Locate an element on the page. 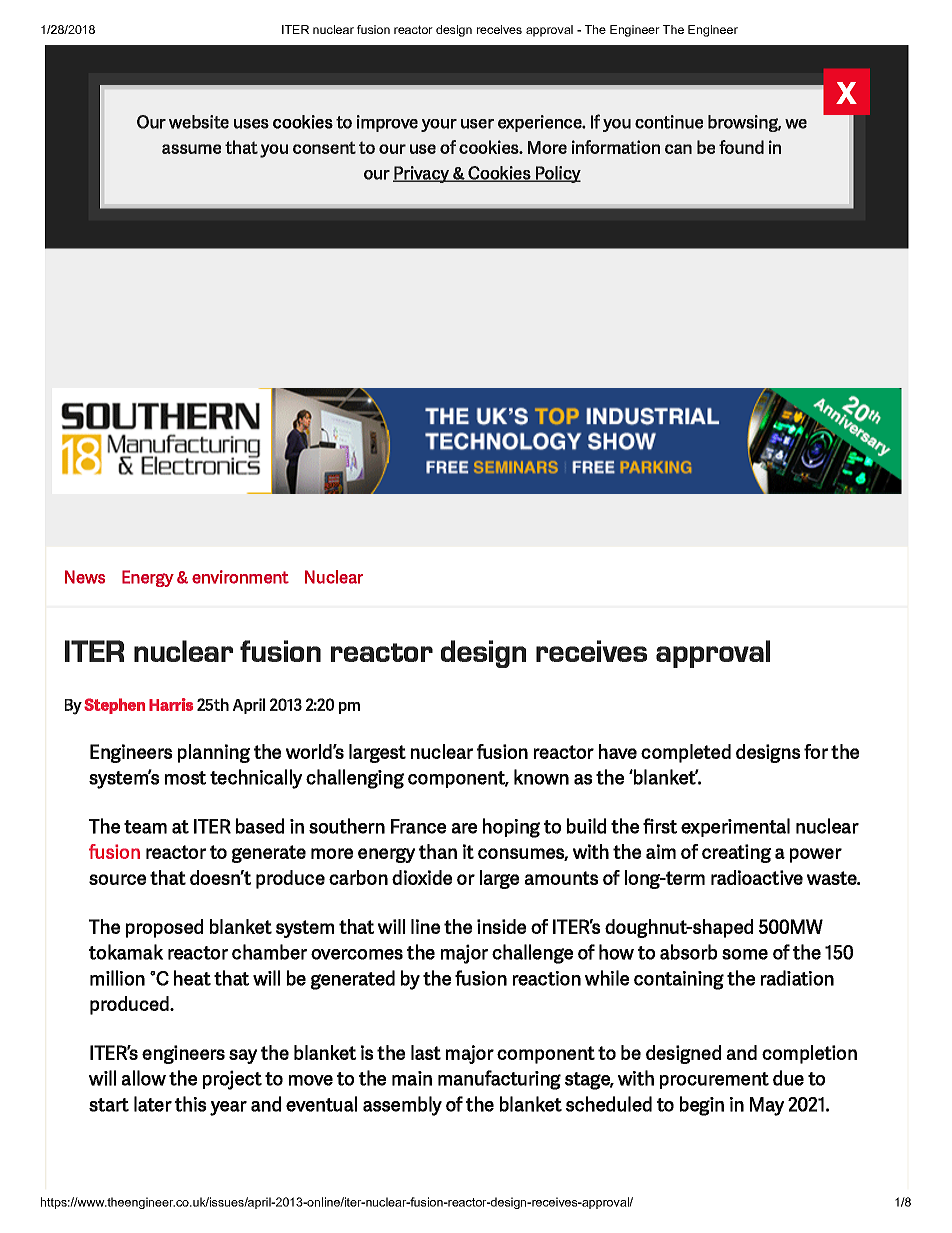 Image resolution: width=952 pixels, height=1233 pixels. environment is located at coordinates (240, 577).
